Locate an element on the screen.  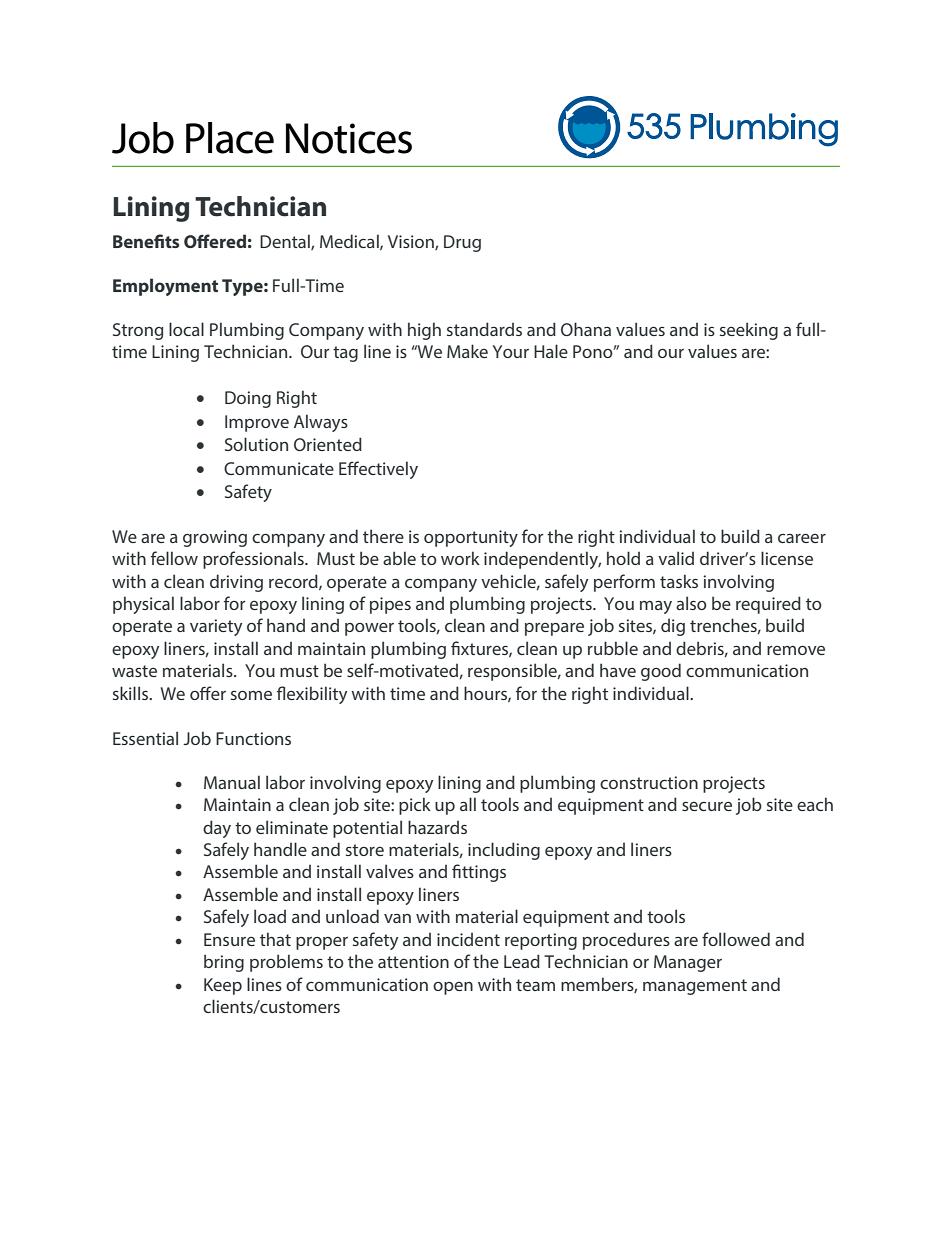
career is located at coordinates (802, 538).
